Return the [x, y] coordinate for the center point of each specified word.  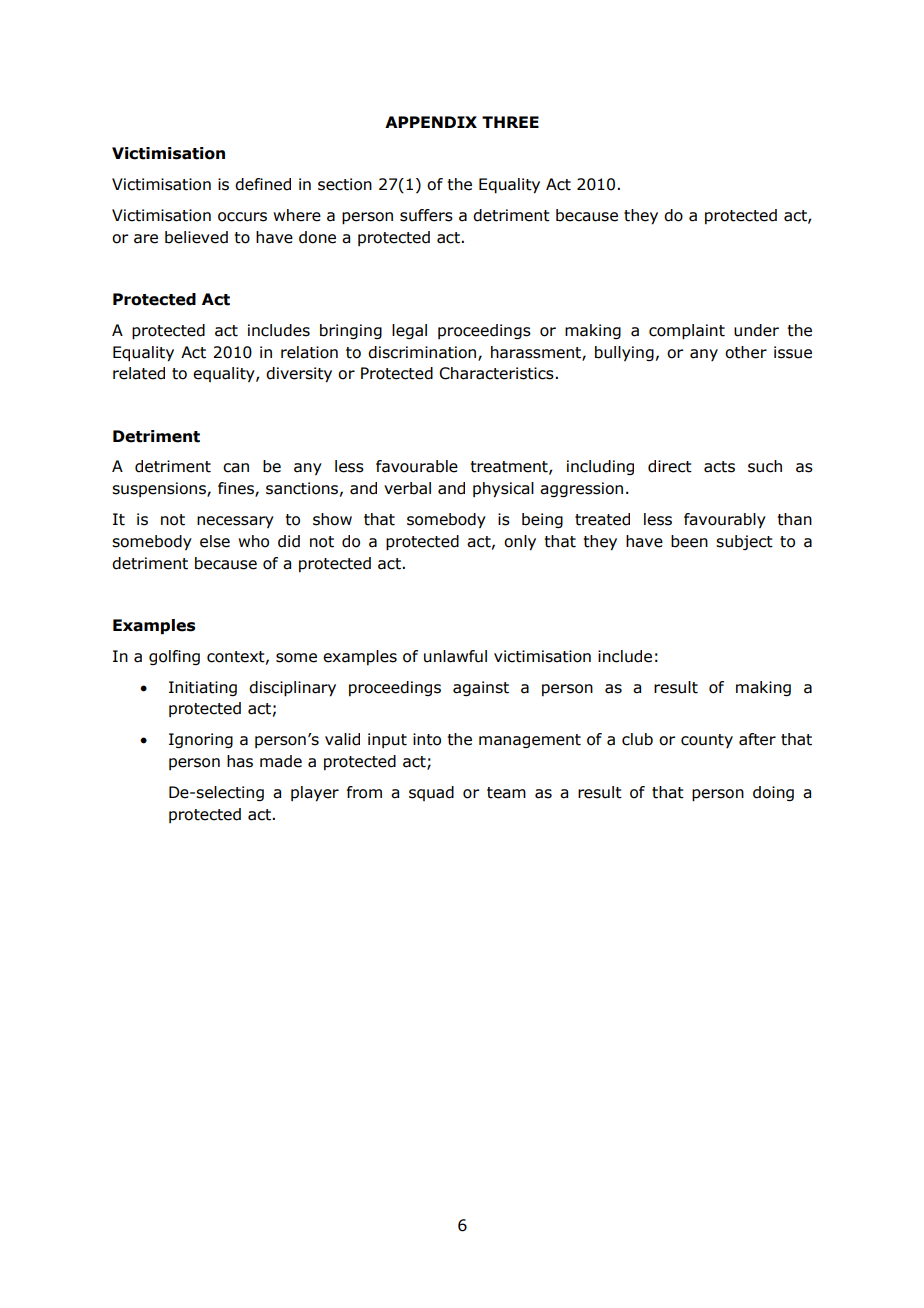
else [215, 541]
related [139, 373]
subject [744, 542]
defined [263, 184]
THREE [510, 122]
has [240, 761]
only [520, 543]
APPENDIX [431, 122]
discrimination [423, 353]
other [746, 352]
